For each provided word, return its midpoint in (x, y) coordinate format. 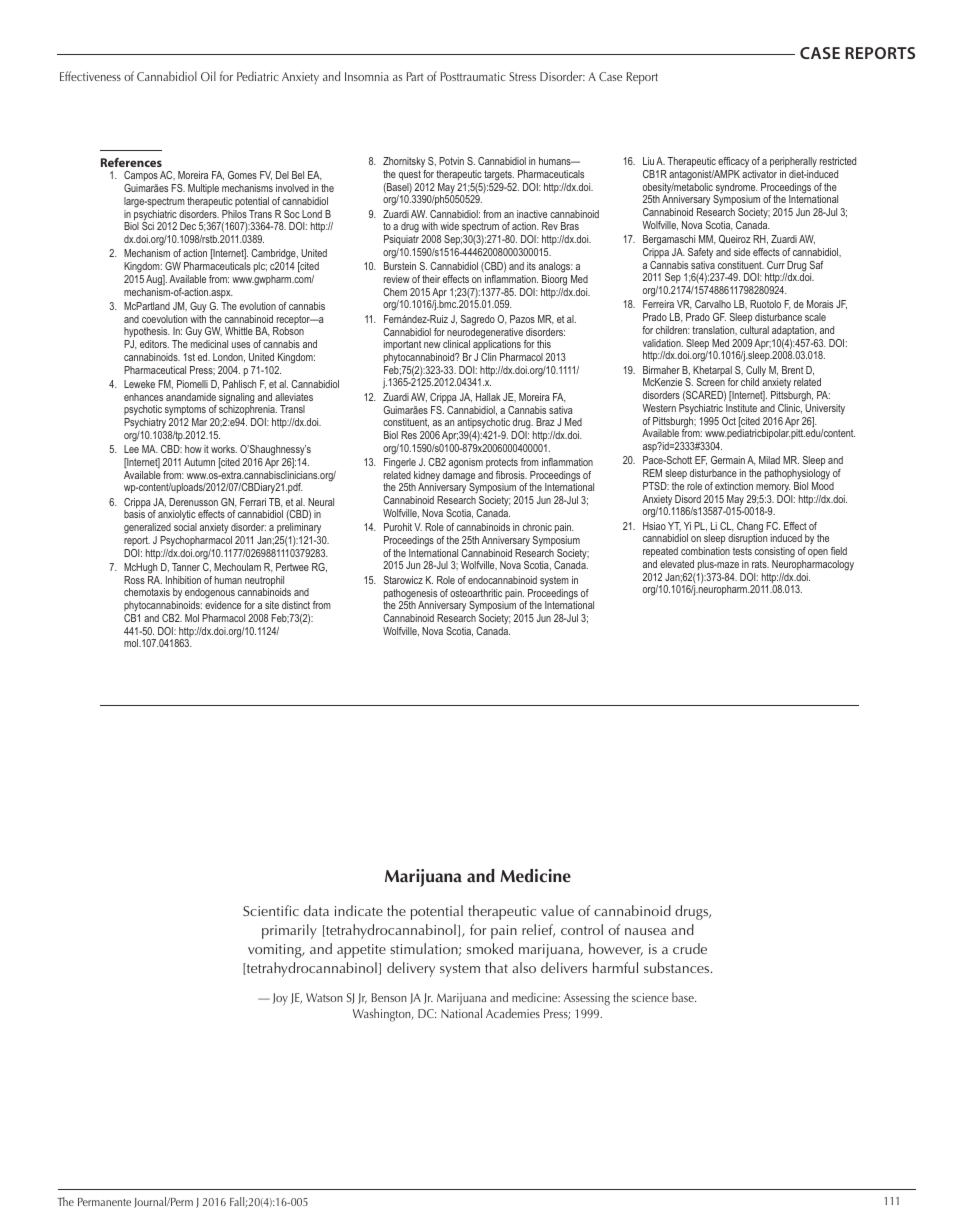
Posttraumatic (473, 76)
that (496, 967)
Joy (280, 999)
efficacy (733, 162)
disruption (747, 540)
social (185, 527)
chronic (537, 527)
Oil (208, 76)
